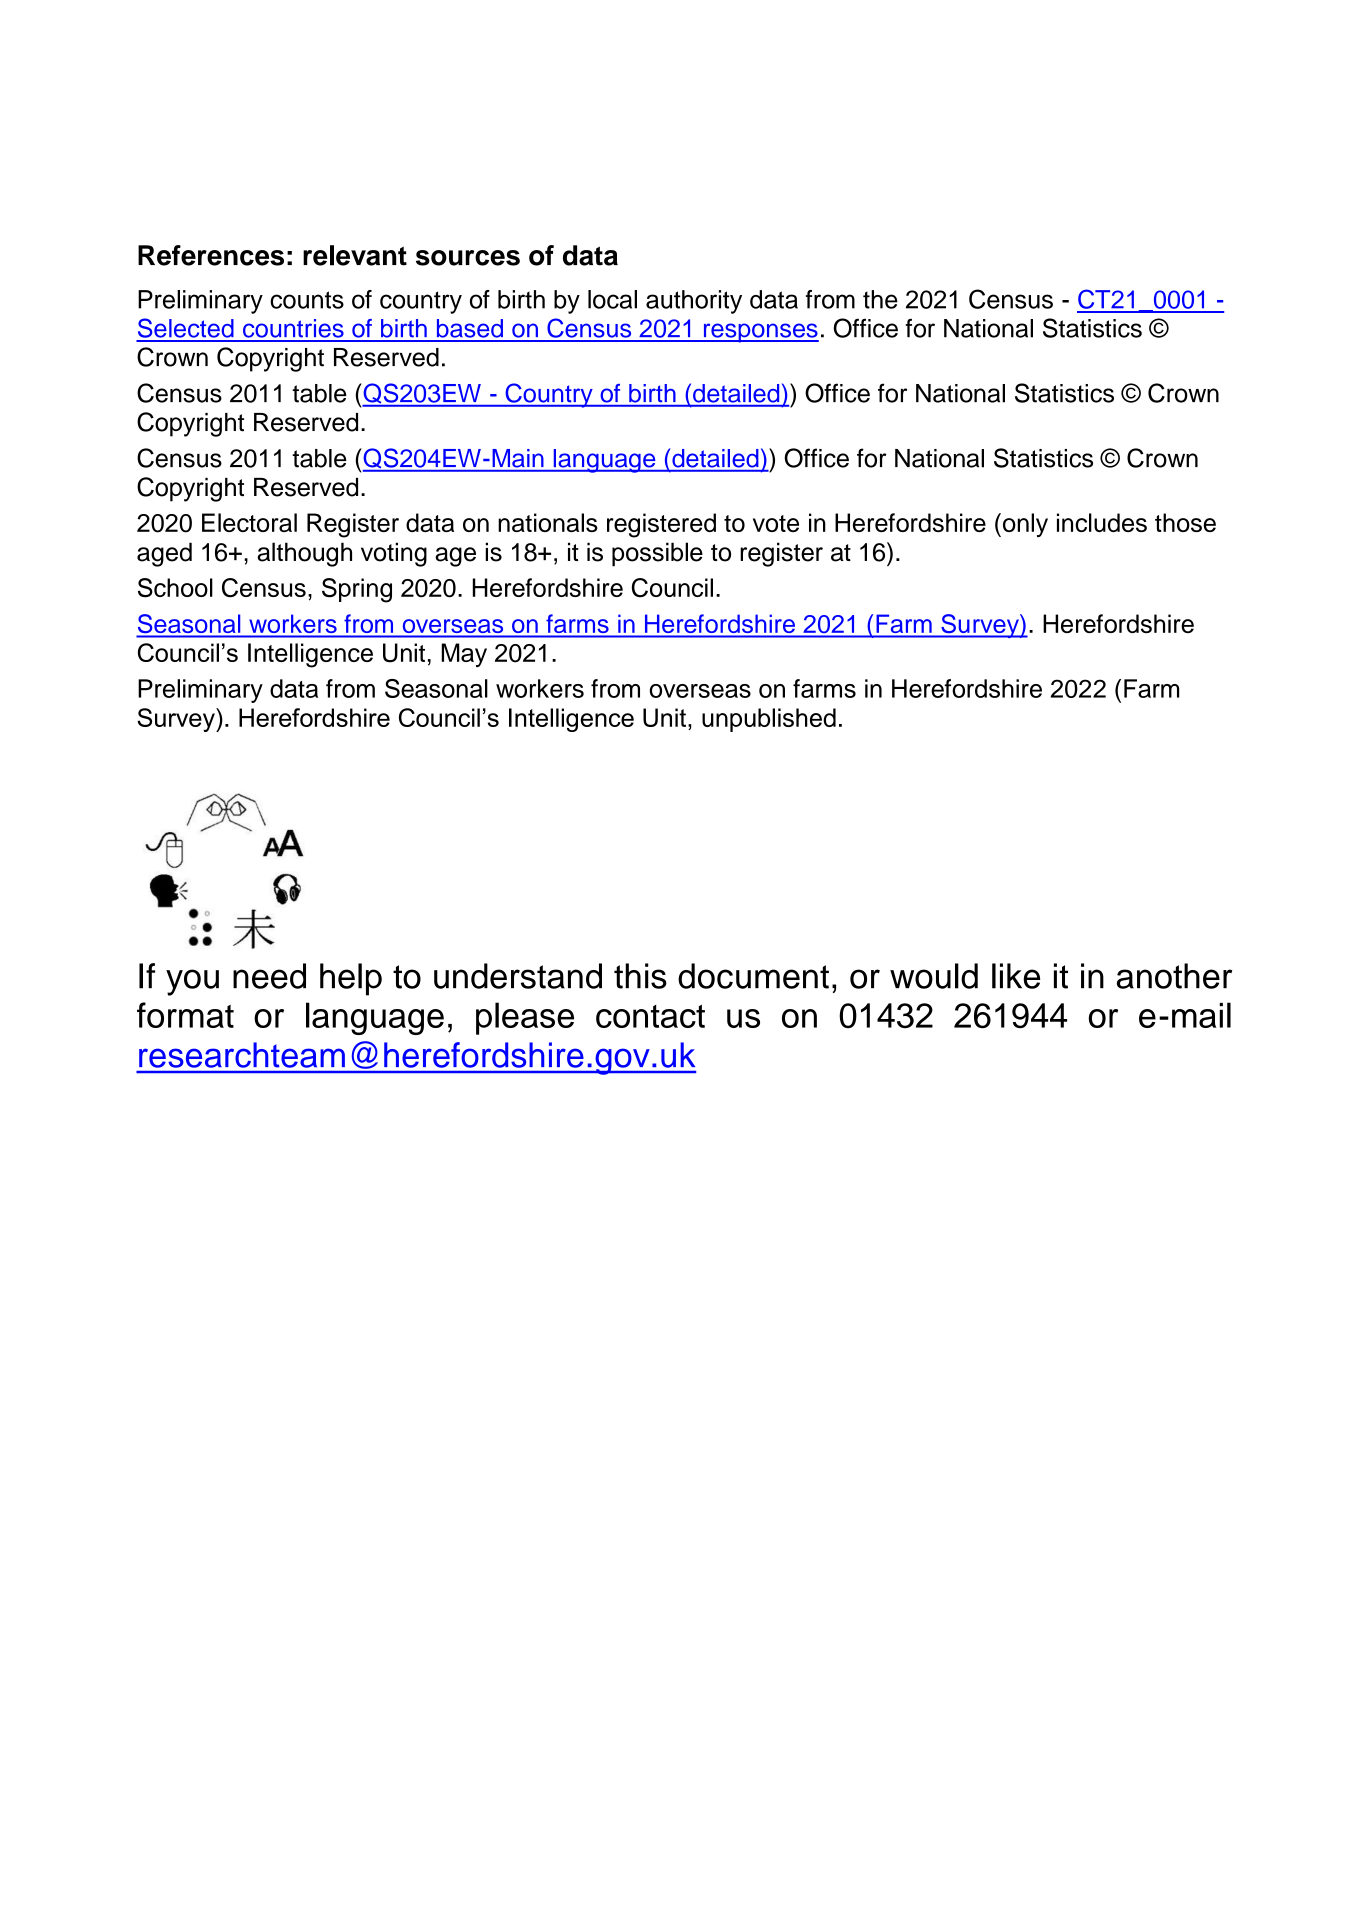 Image resolution: width=1366 pixels, height=1931 pixels. I want to click on contact, so click(650, 1016).
